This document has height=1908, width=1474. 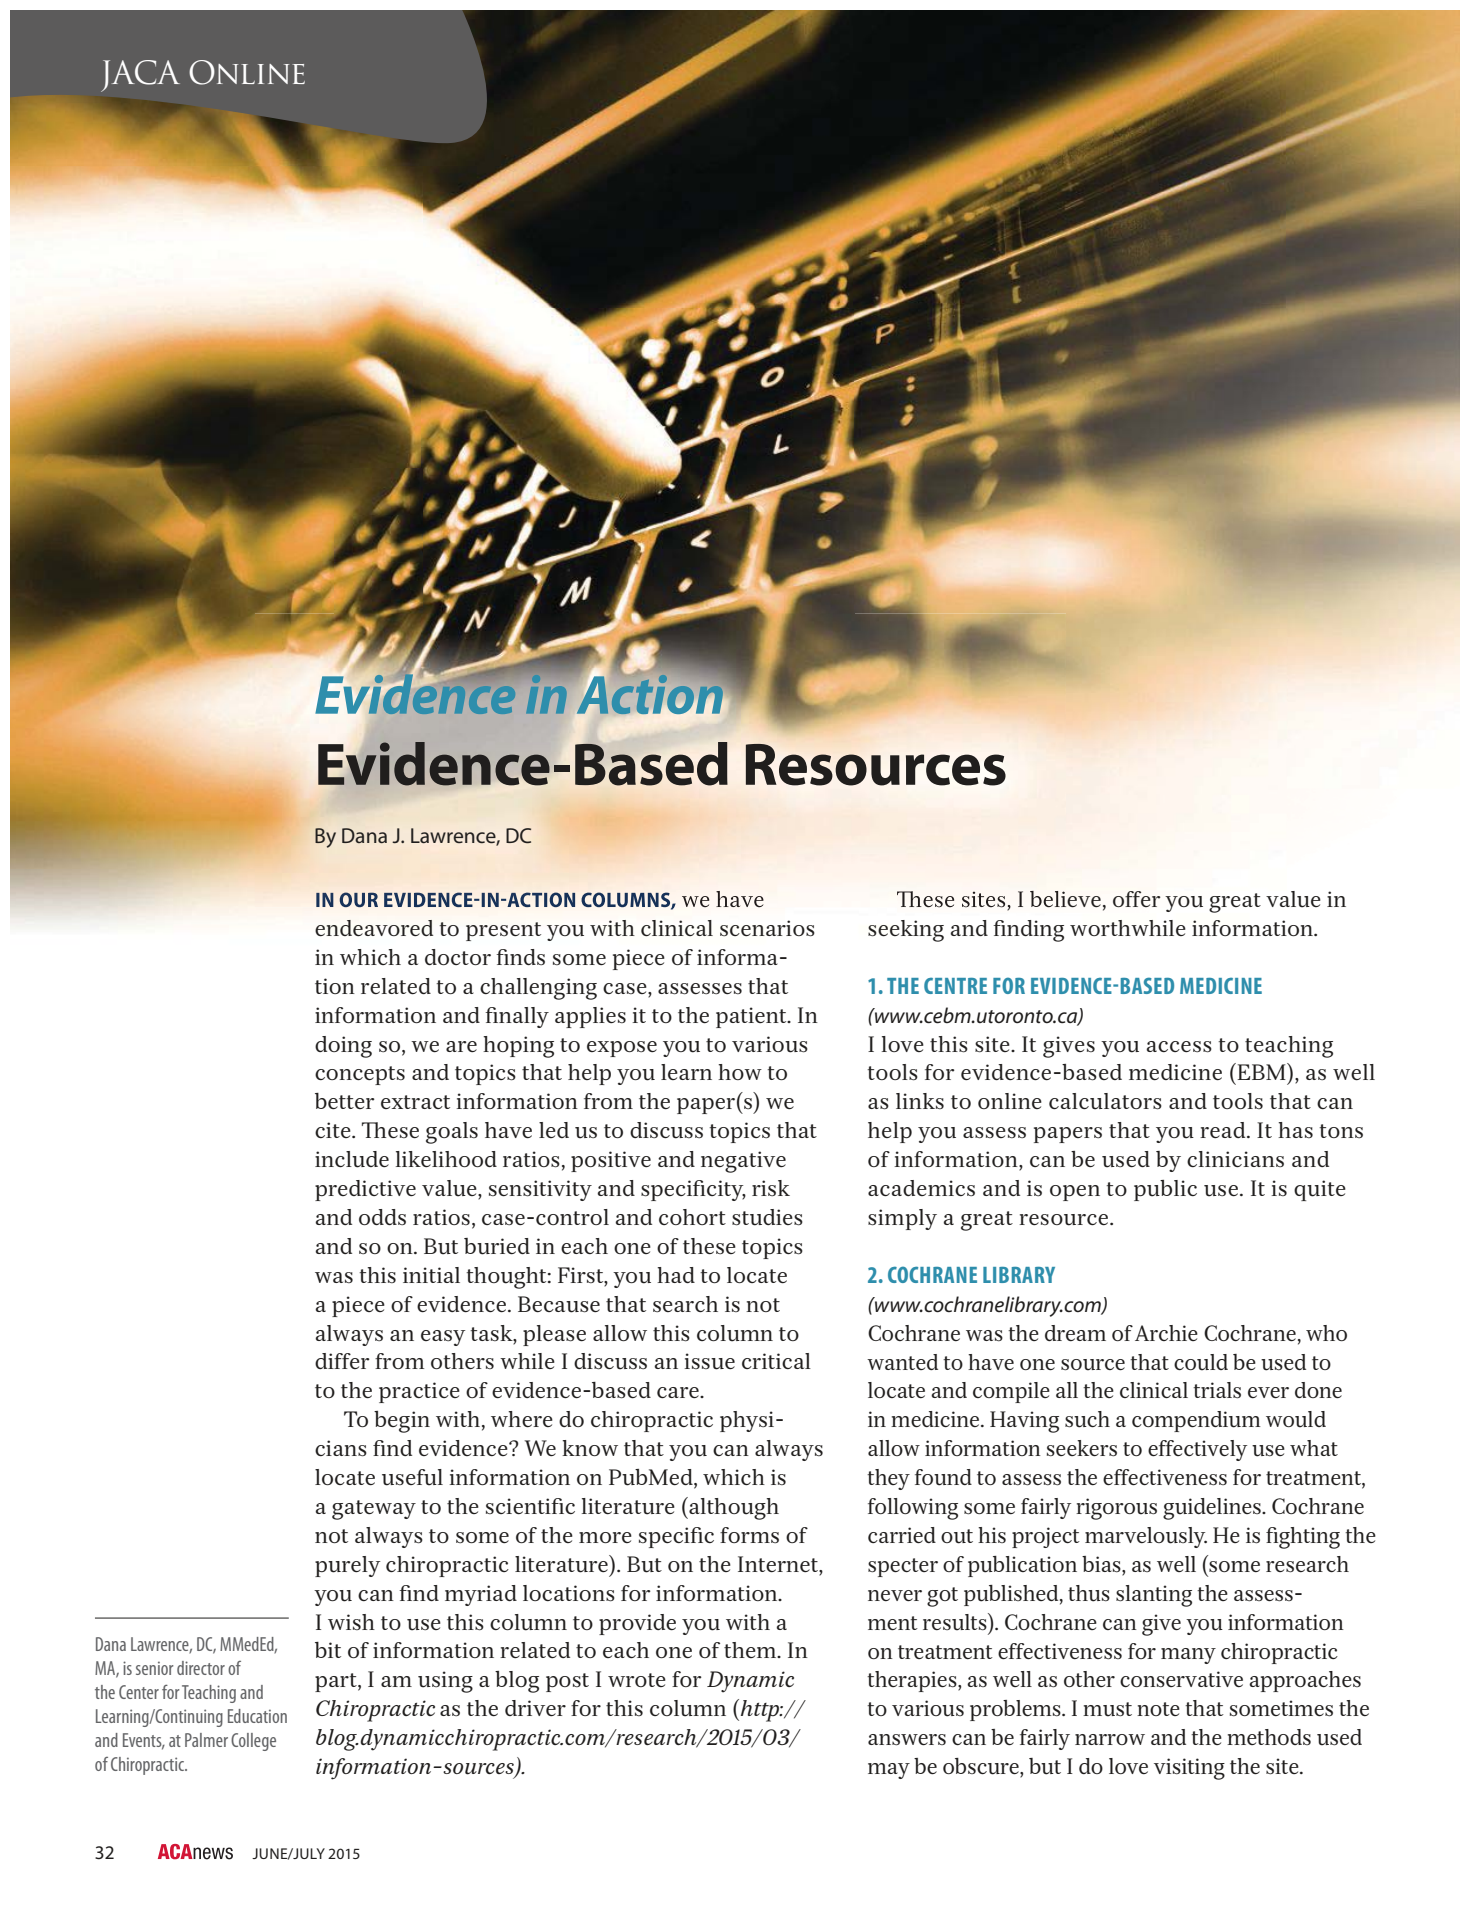 What do you see at coordinates (253, 1742) in the document?
I see `College` at bounding box center [253, 1742].
